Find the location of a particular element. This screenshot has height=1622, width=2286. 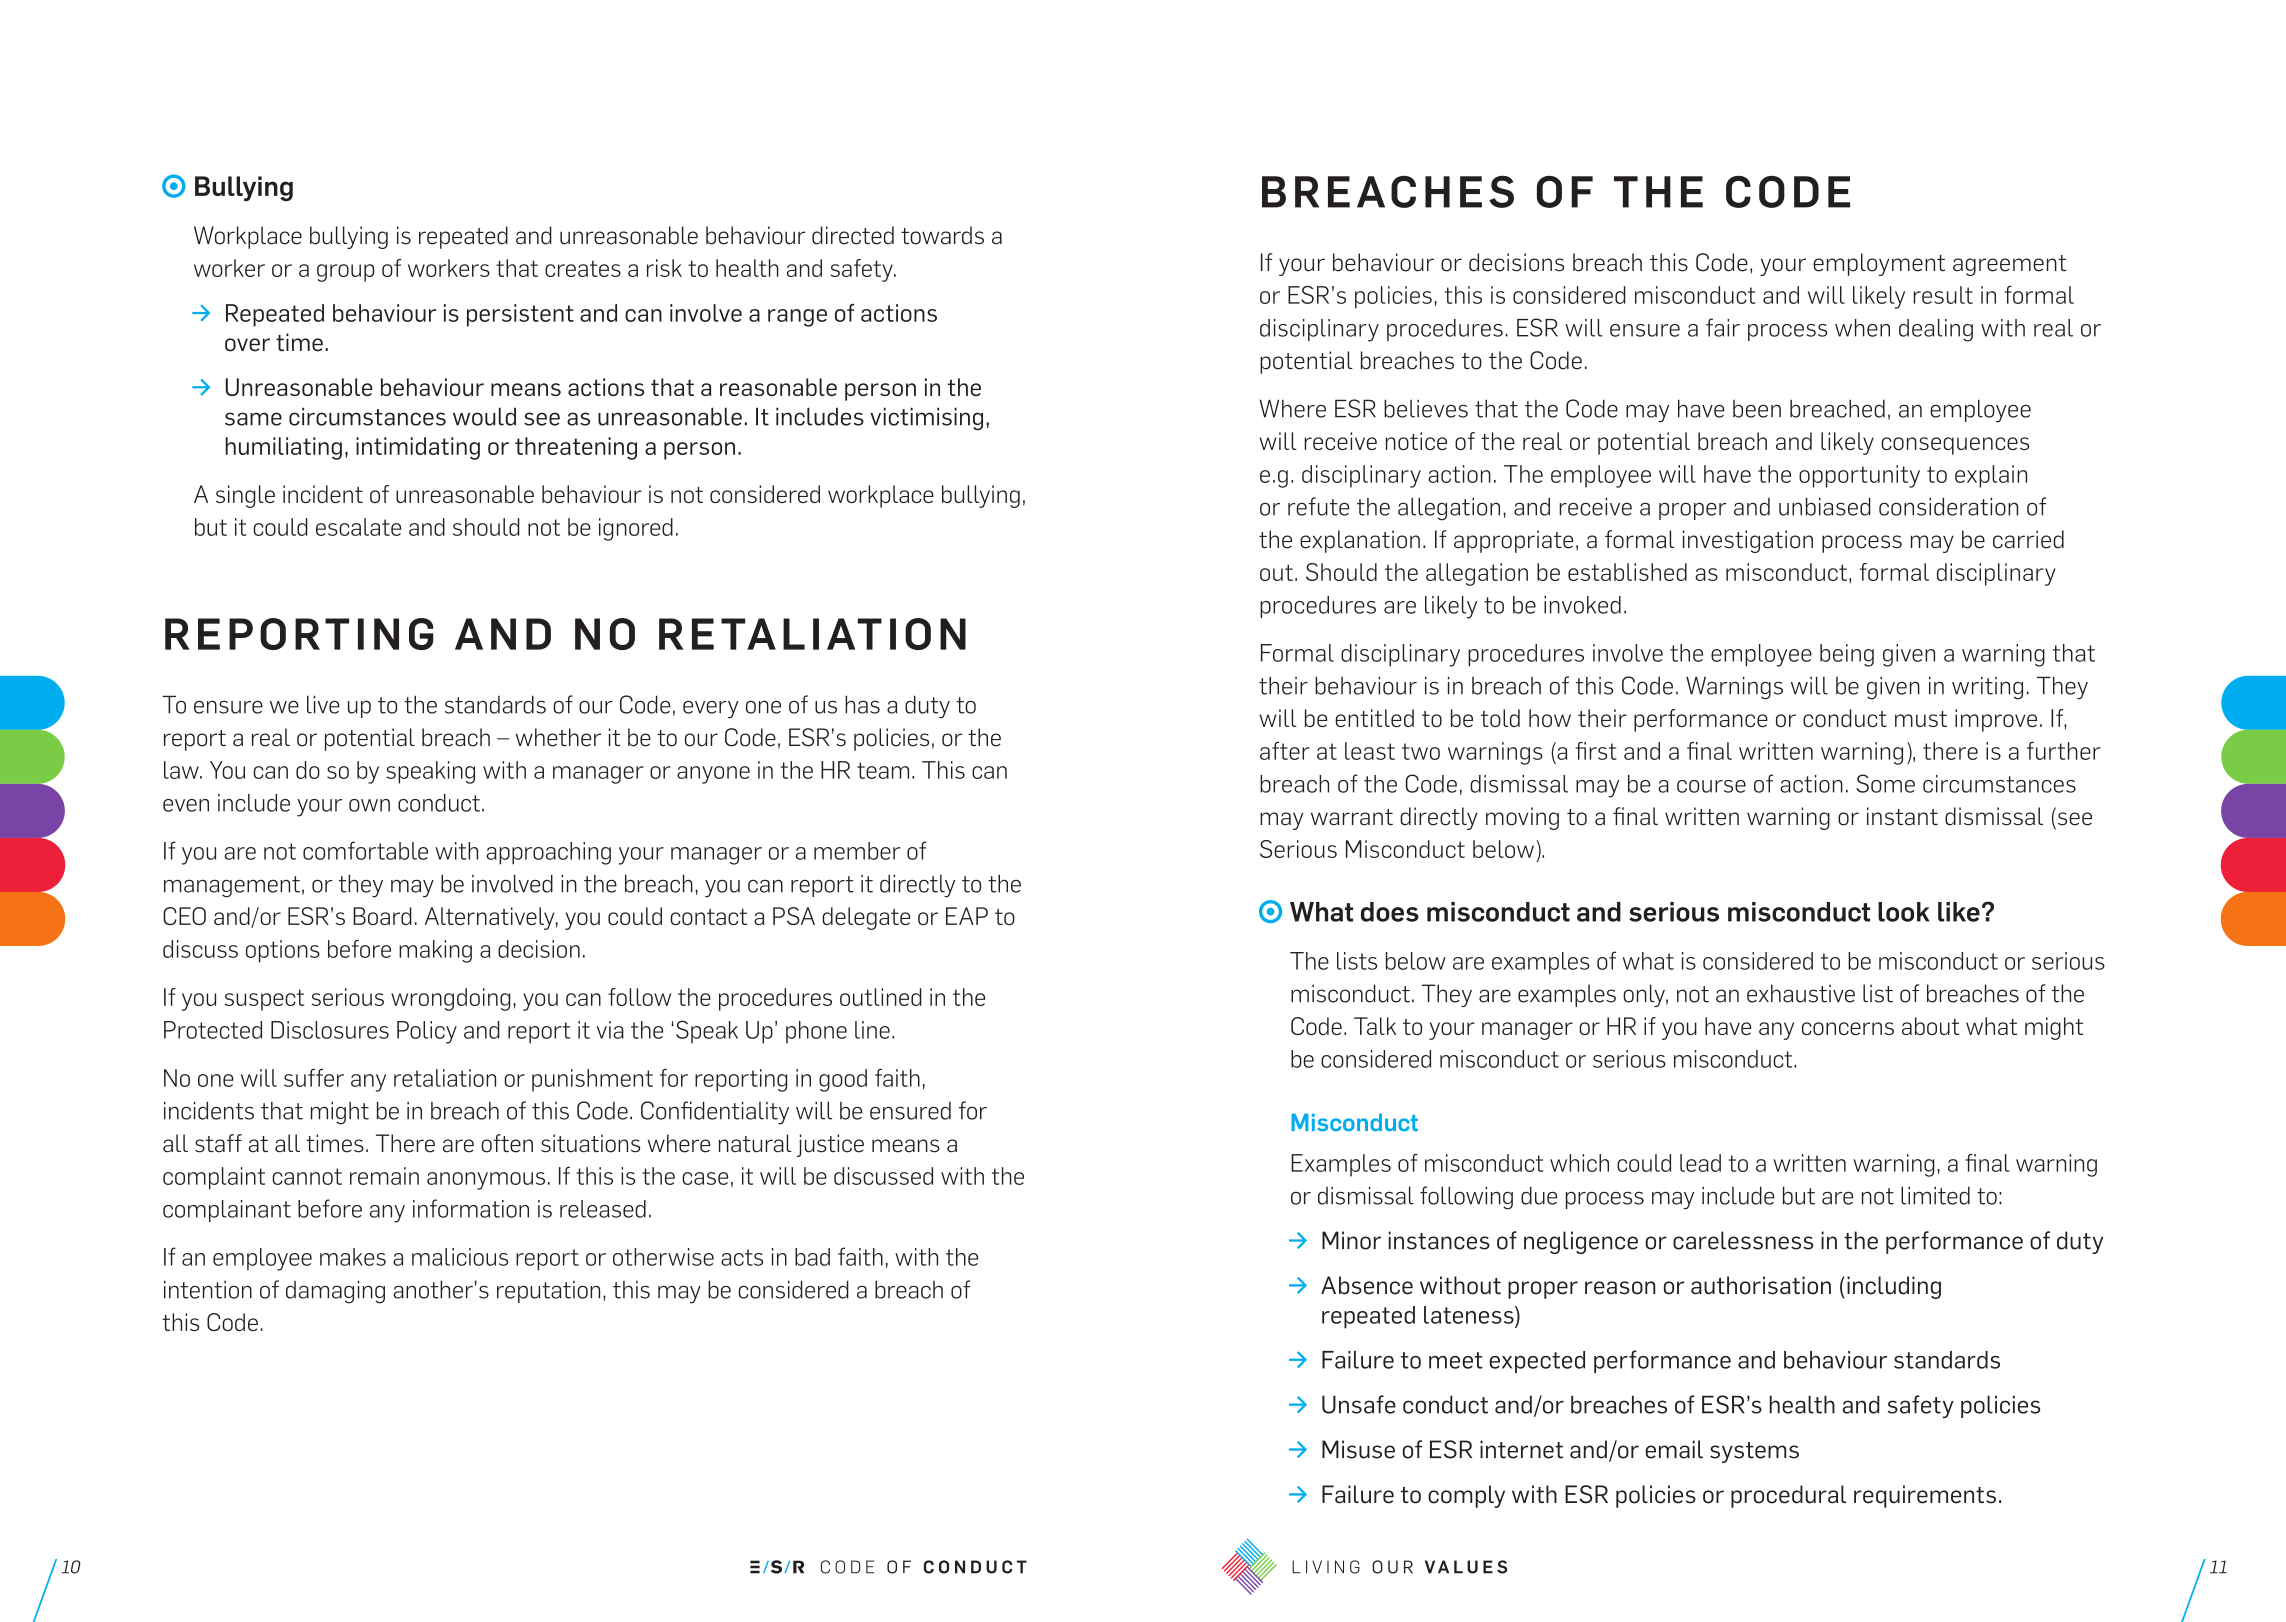

investigation is located at coordinates (1748, 541).
